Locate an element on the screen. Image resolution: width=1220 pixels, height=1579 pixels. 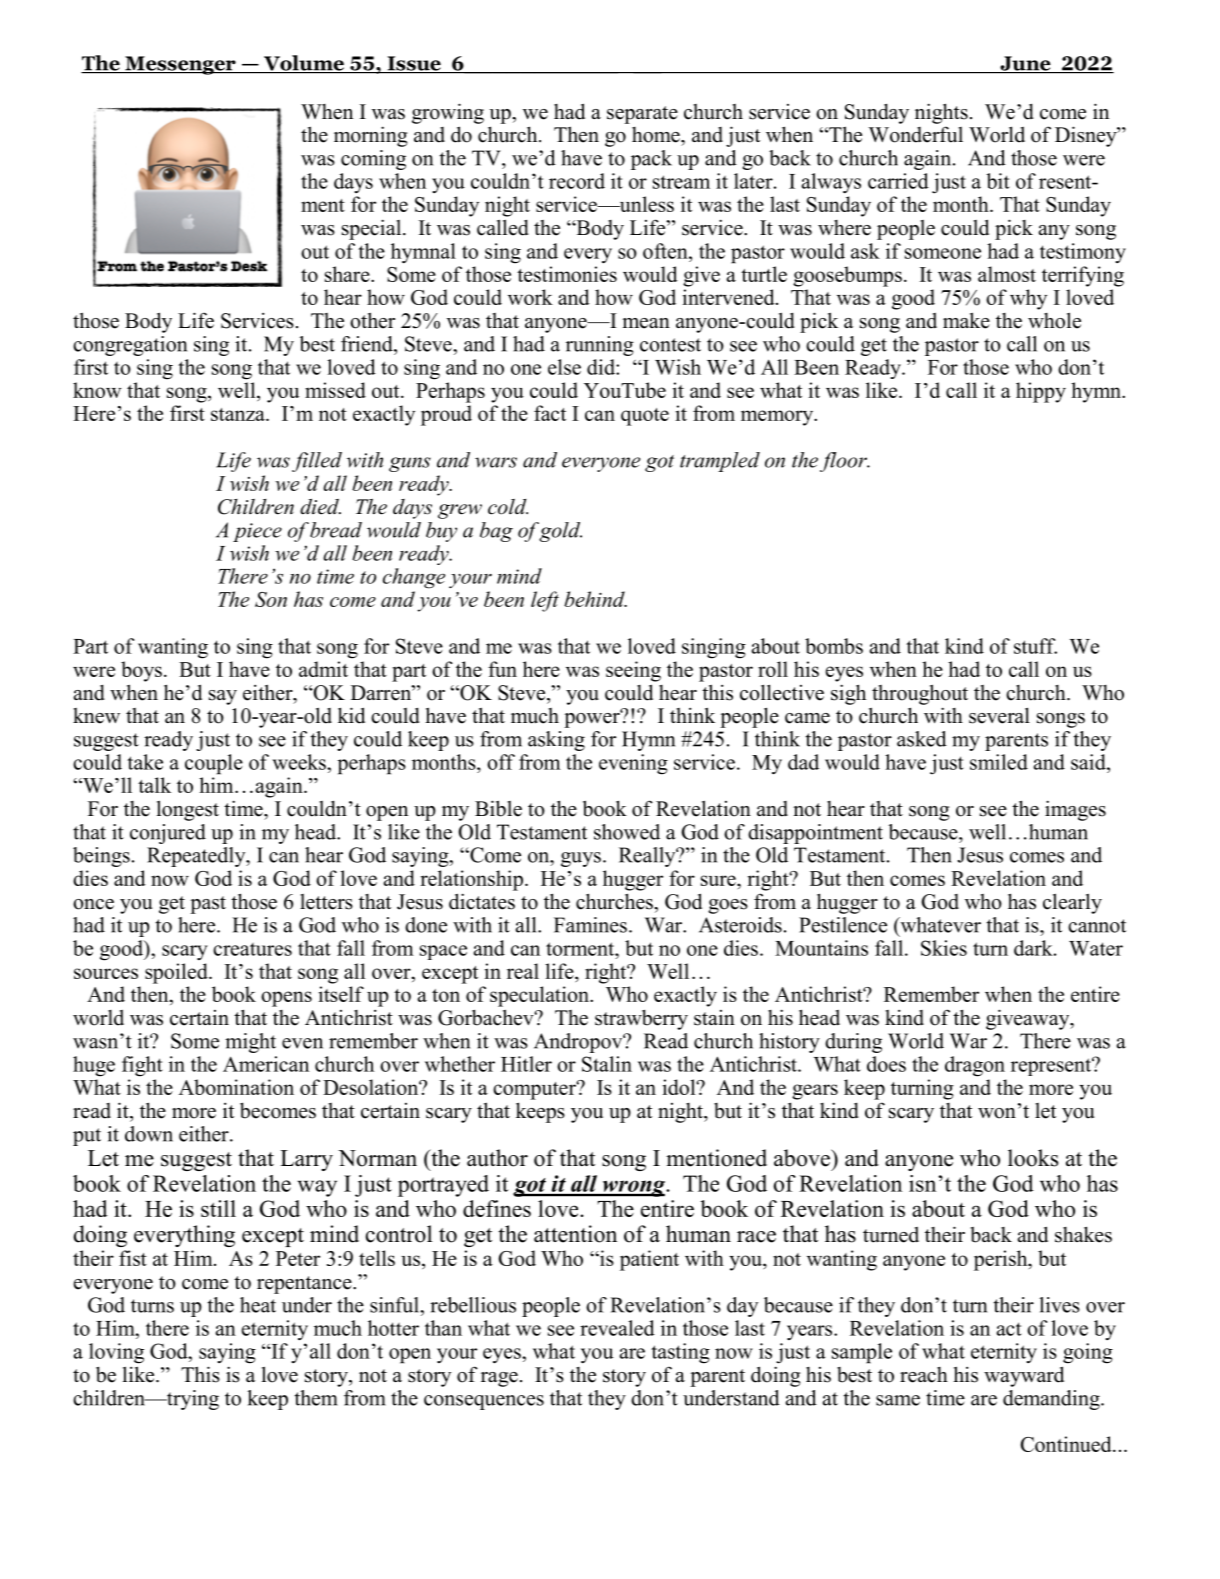
Wonderful is located at coordinates (915, 134).
